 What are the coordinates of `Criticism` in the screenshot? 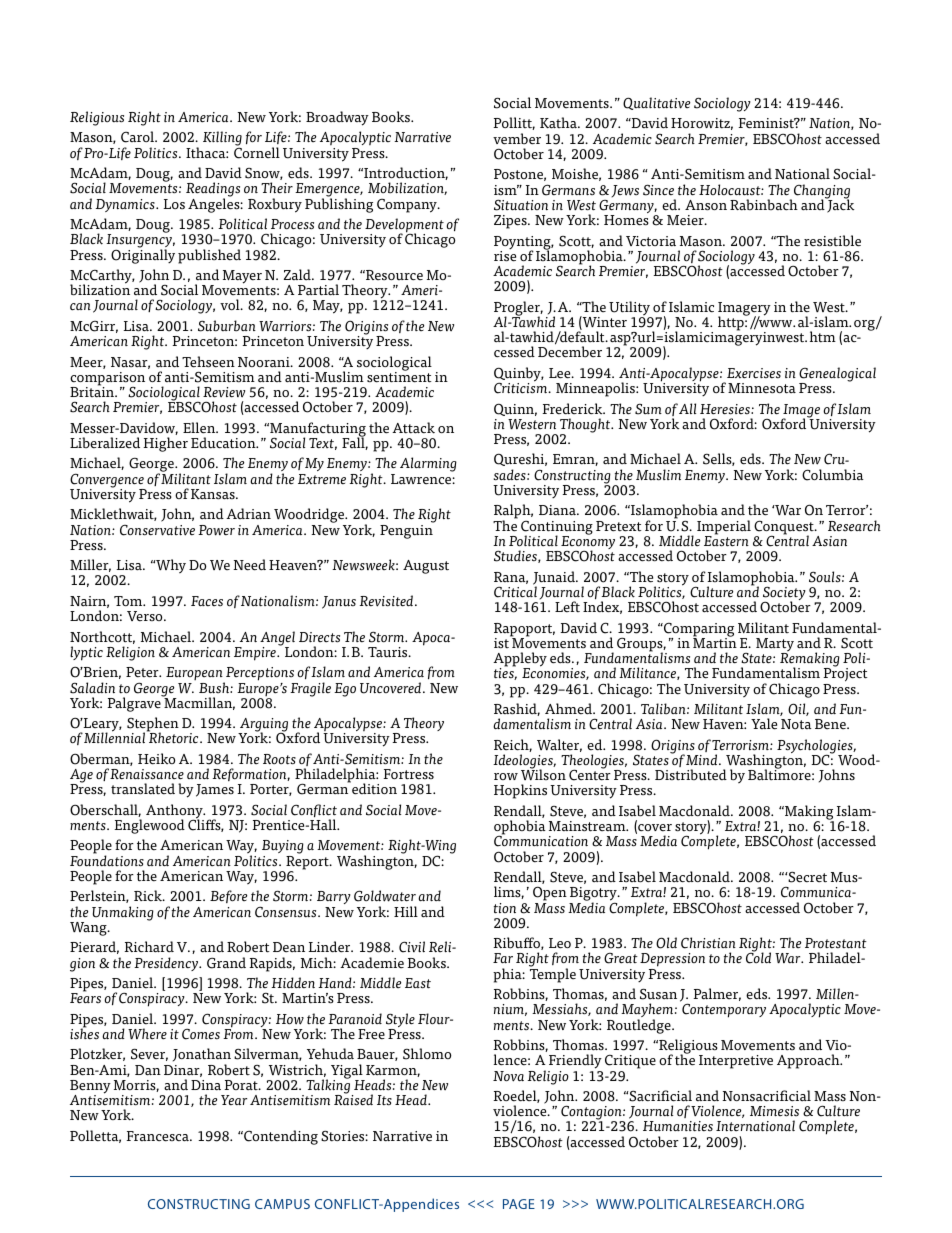 It's located at (522, 387).
